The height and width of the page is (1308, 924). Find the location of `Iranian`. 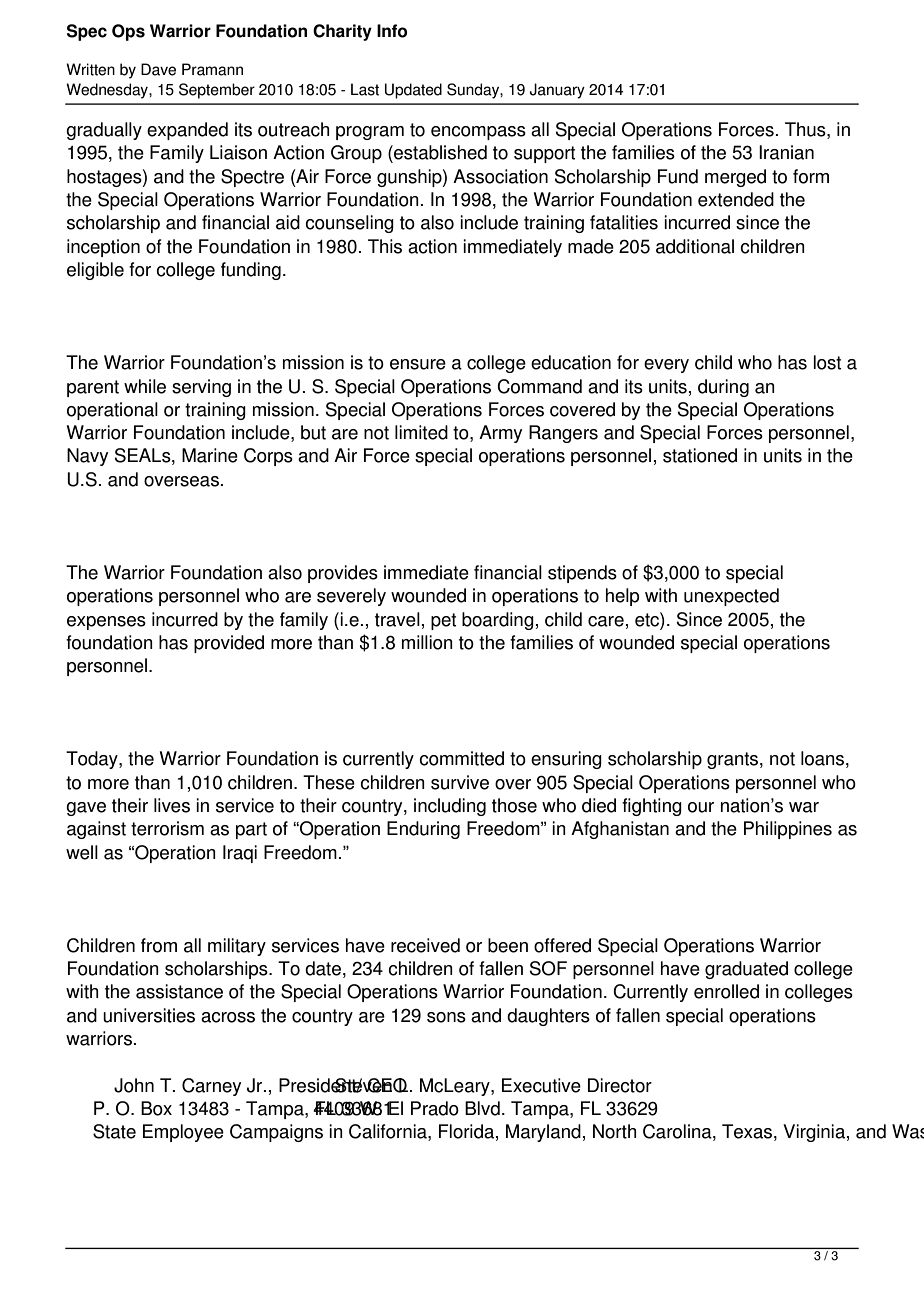

Iranian is located at coordinates (786, 152).
